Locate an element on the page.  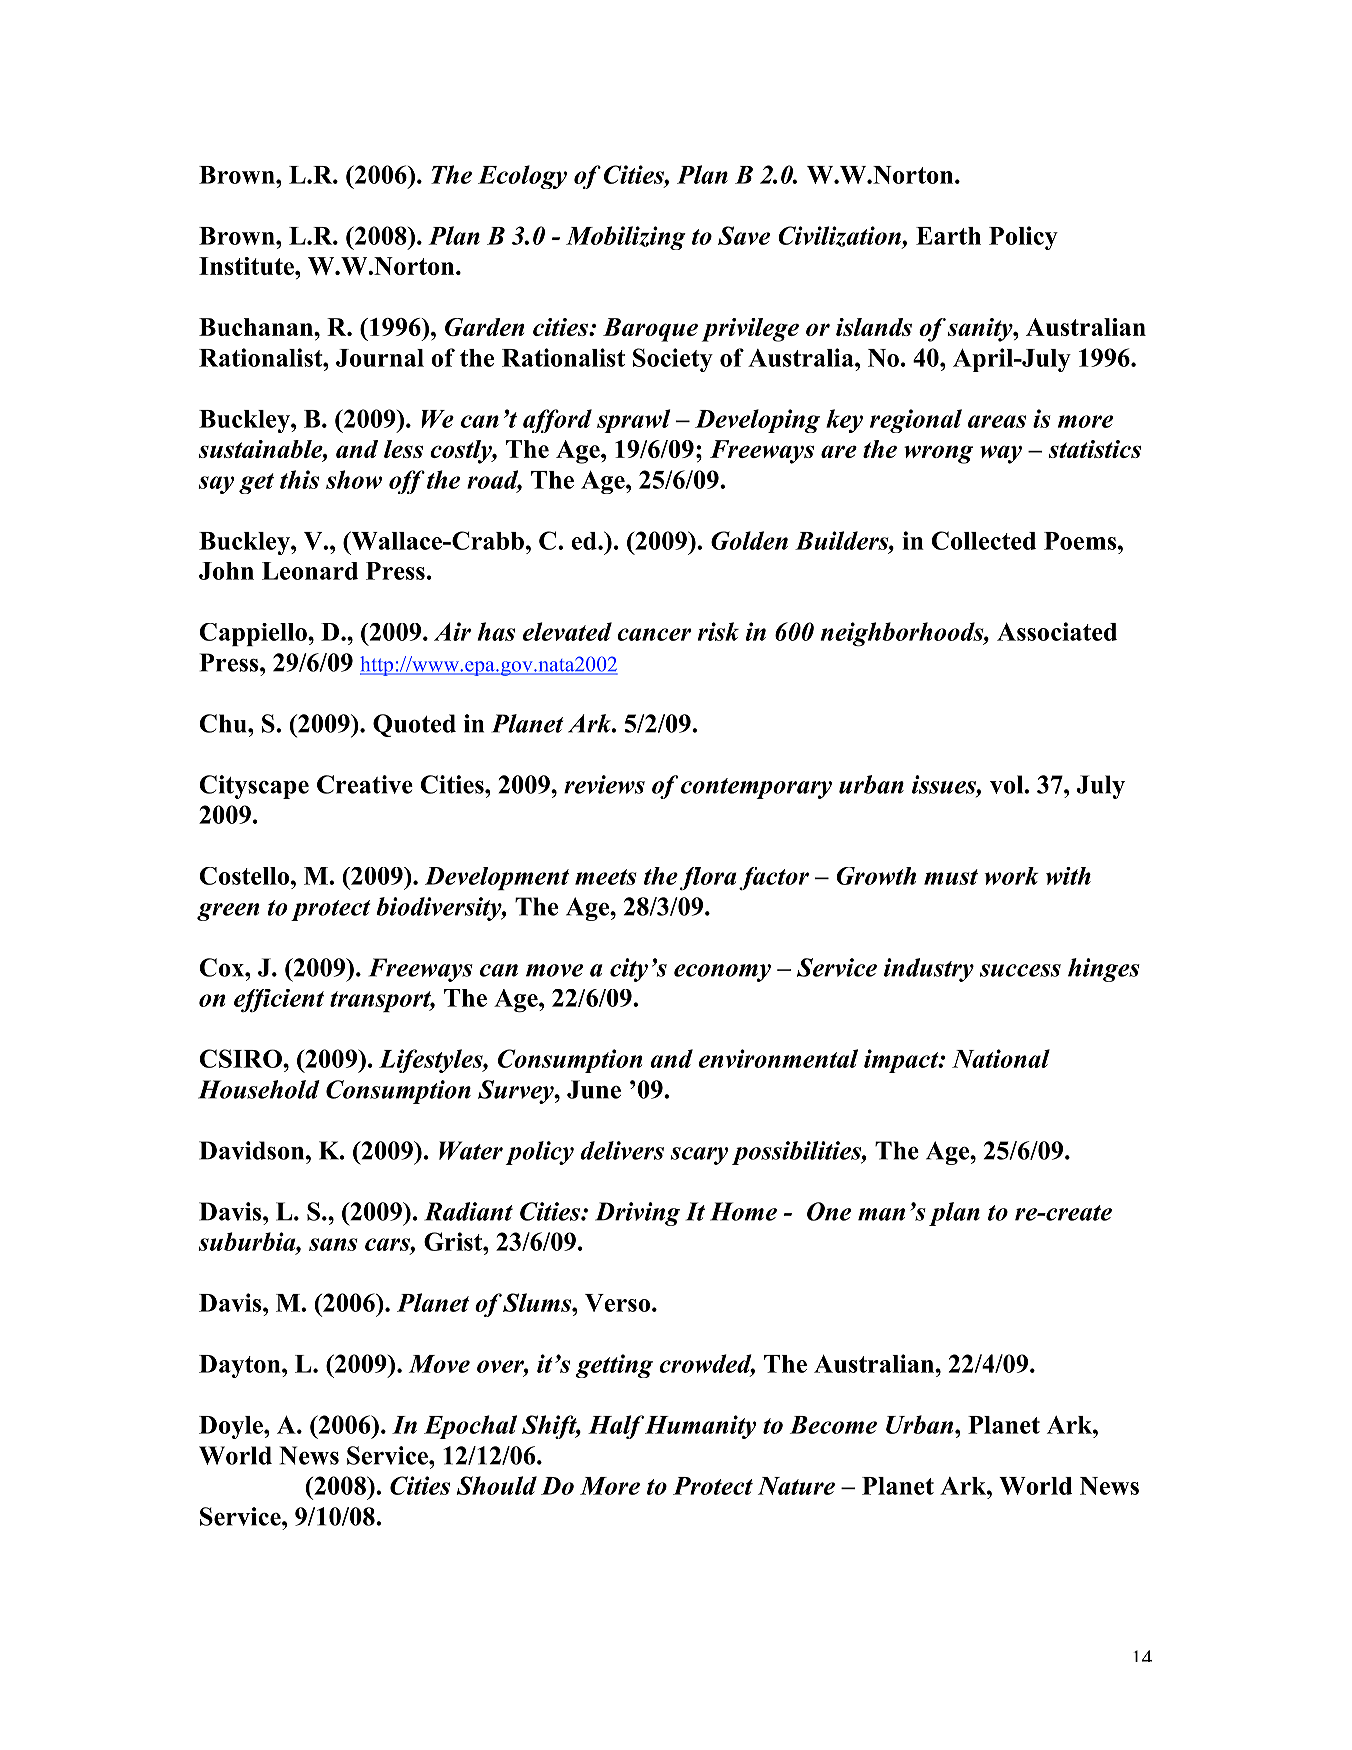
work is located at coordinates (1011, 876).
